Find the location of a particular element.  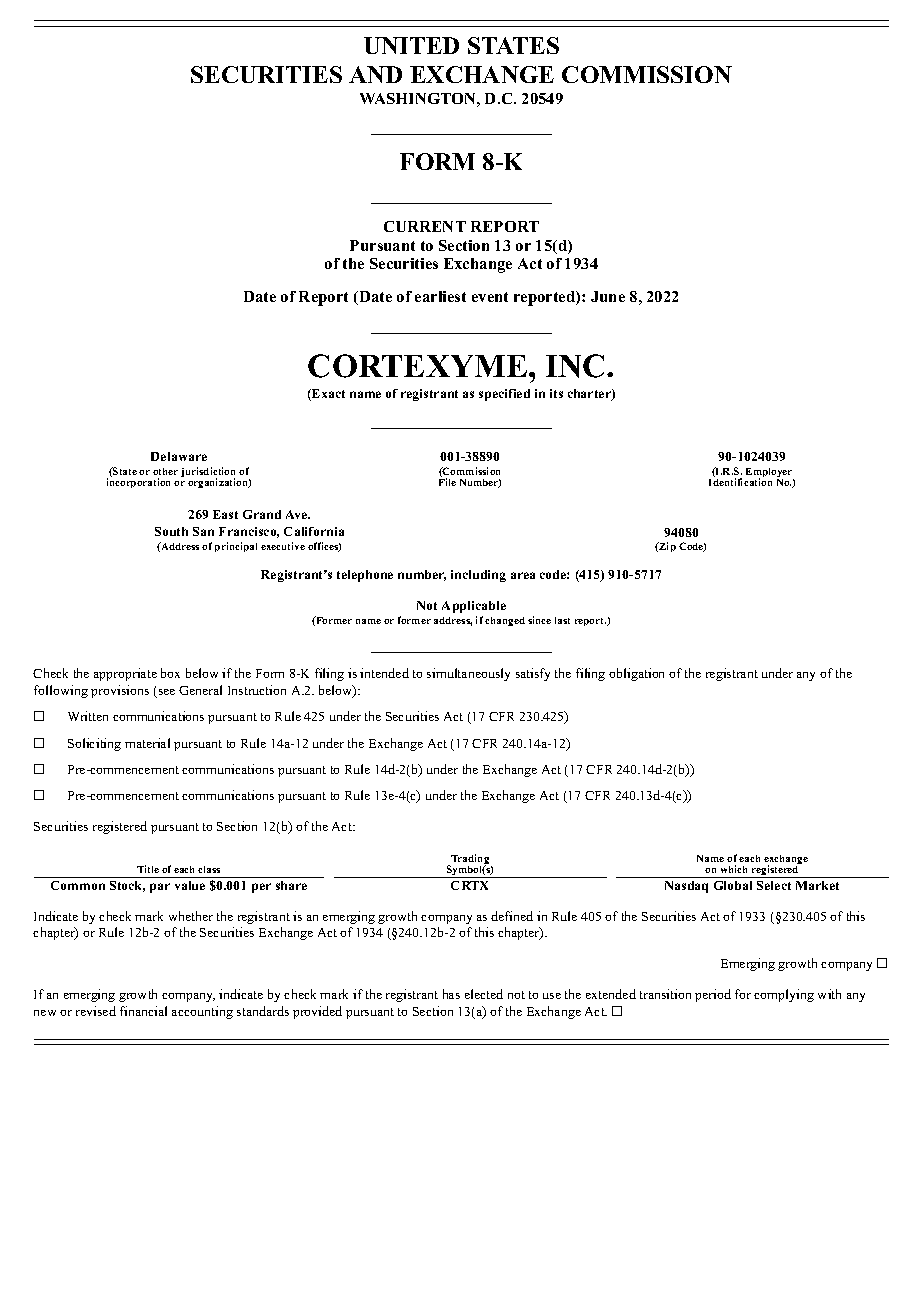

has is located at coordinates (451, 994).
